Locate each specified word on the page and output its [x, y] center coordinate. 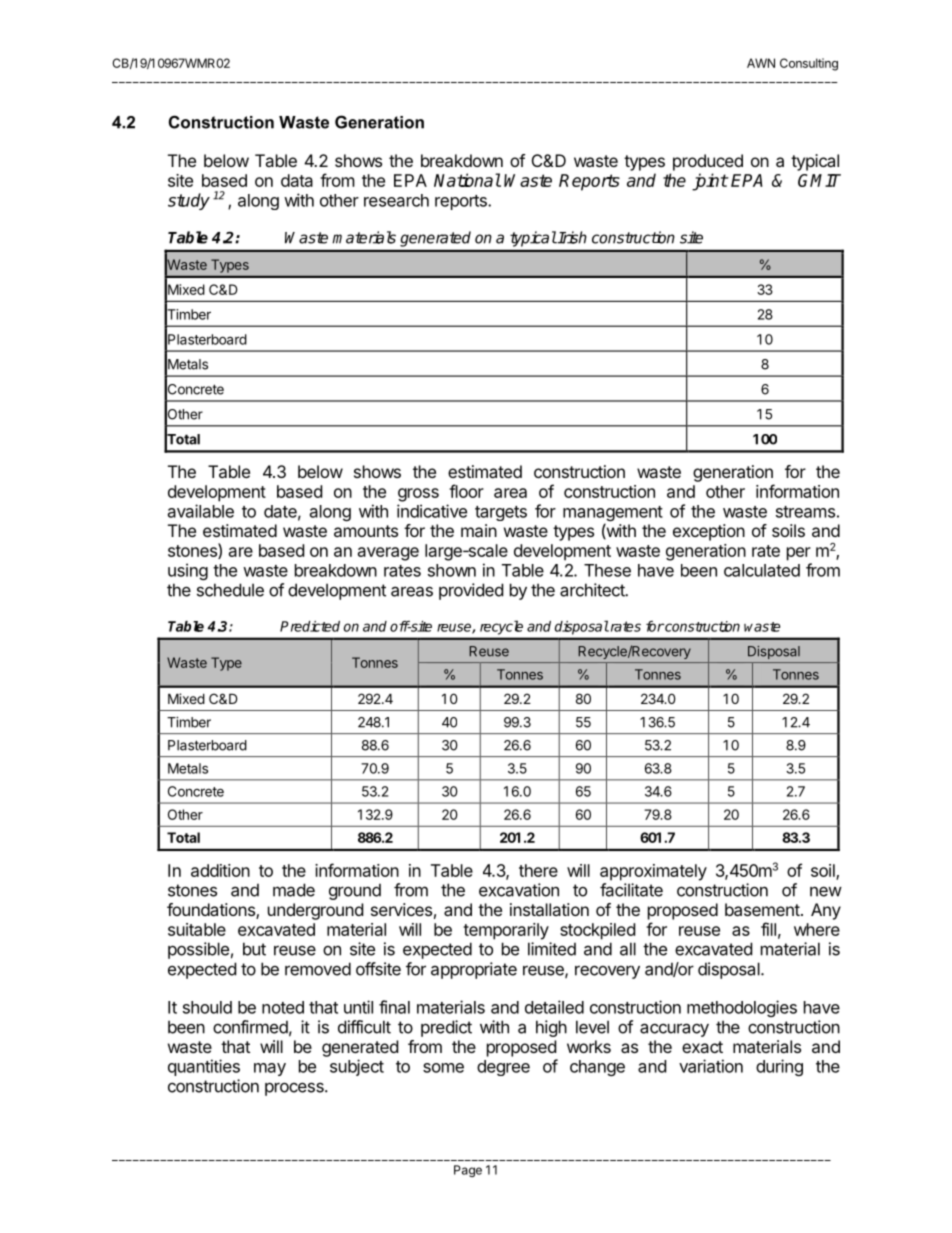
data [297, 180]
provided [471, 591]
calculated [762, 570]
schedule [230, 590]
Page [468, 1171]
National [467, 180]
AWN [761, 63]
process [295, 1089]
